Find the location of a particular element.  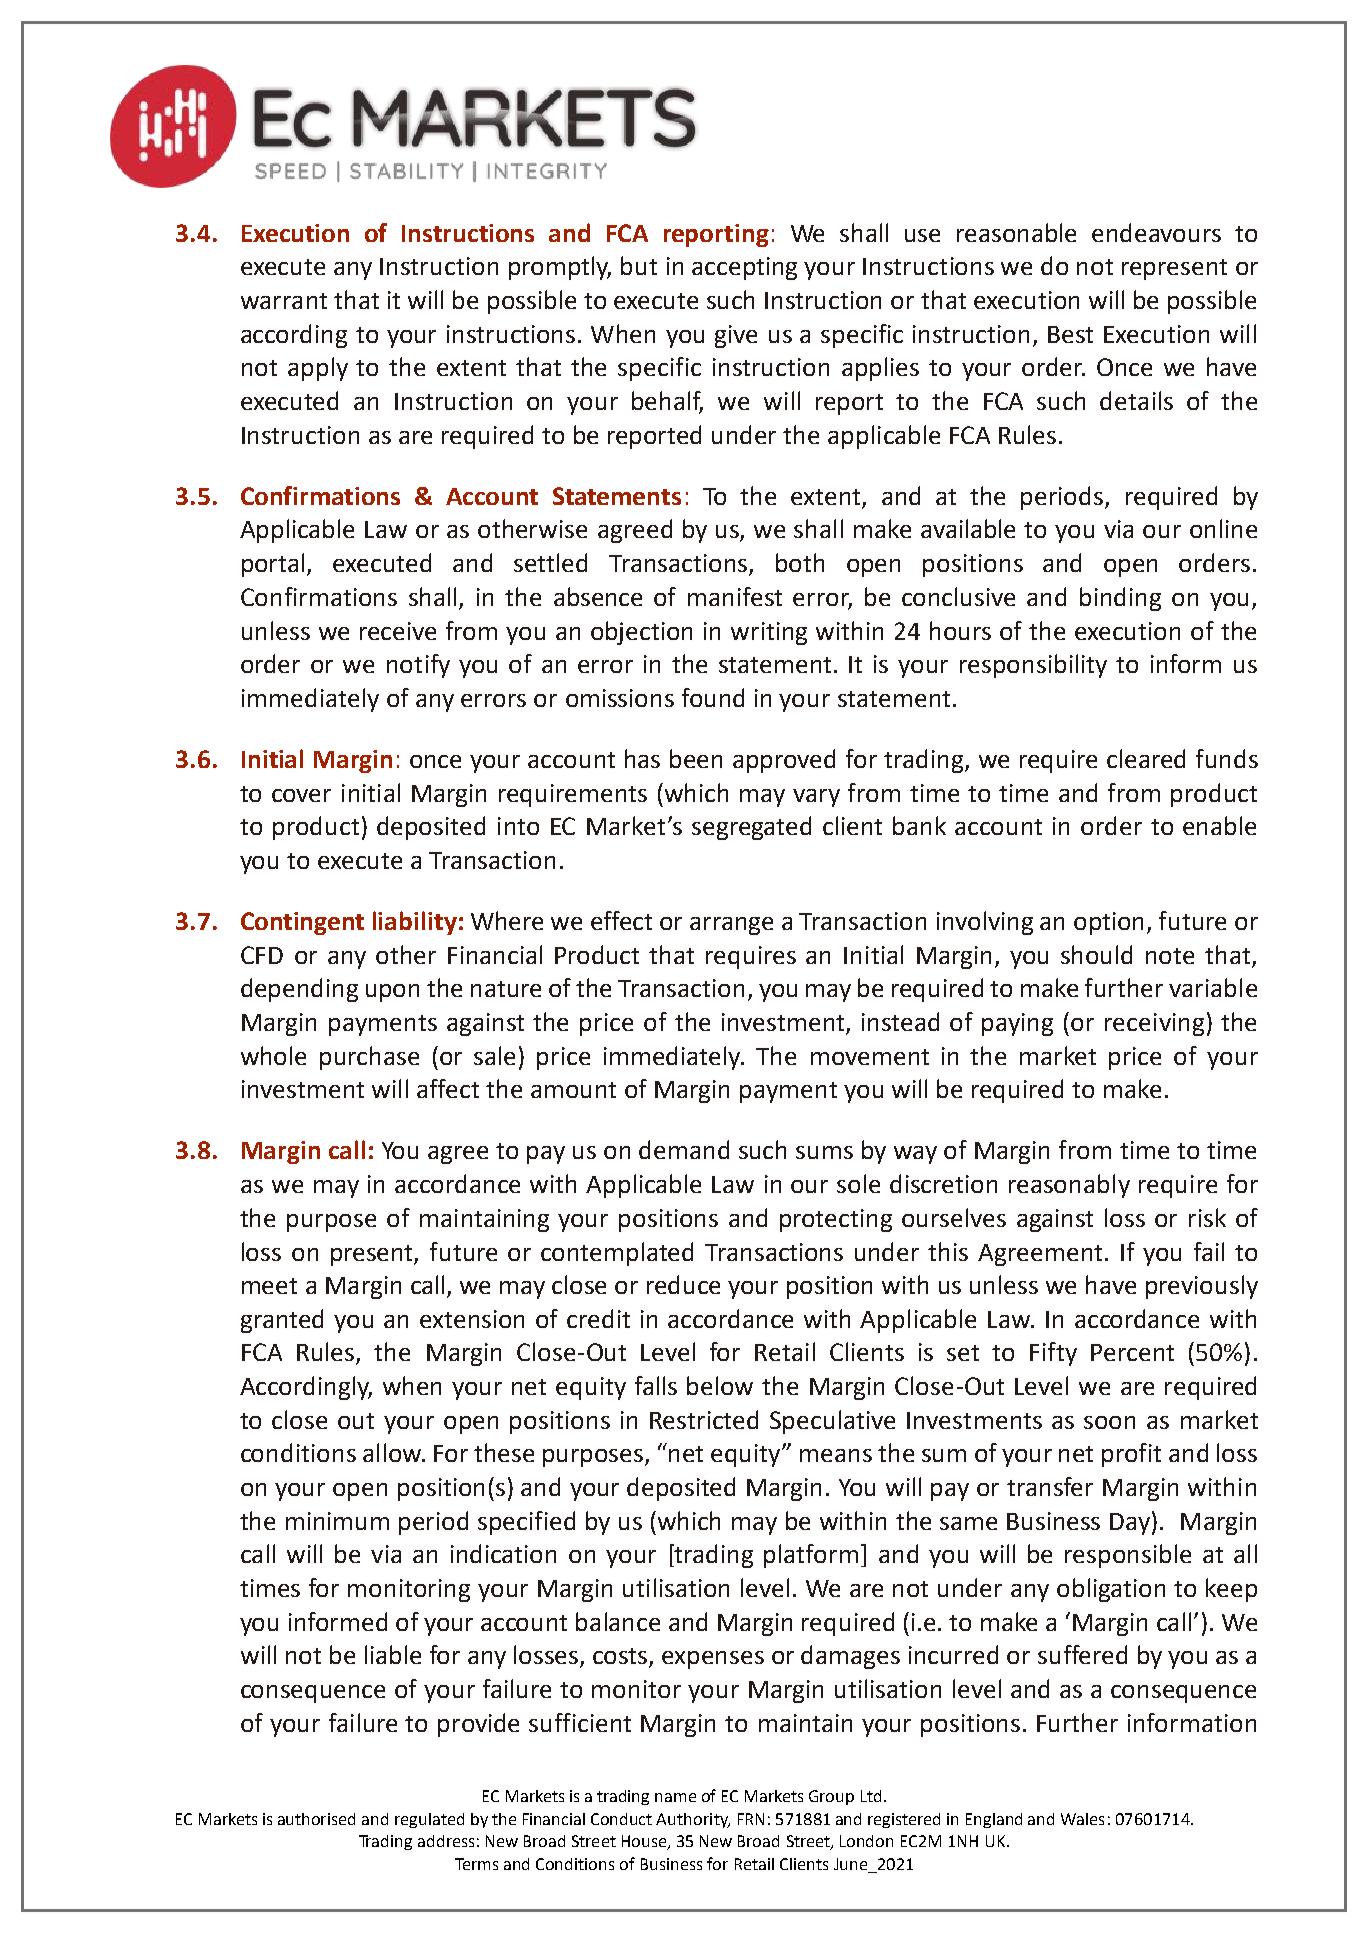

binding is located at coordinates (1120, 599).
